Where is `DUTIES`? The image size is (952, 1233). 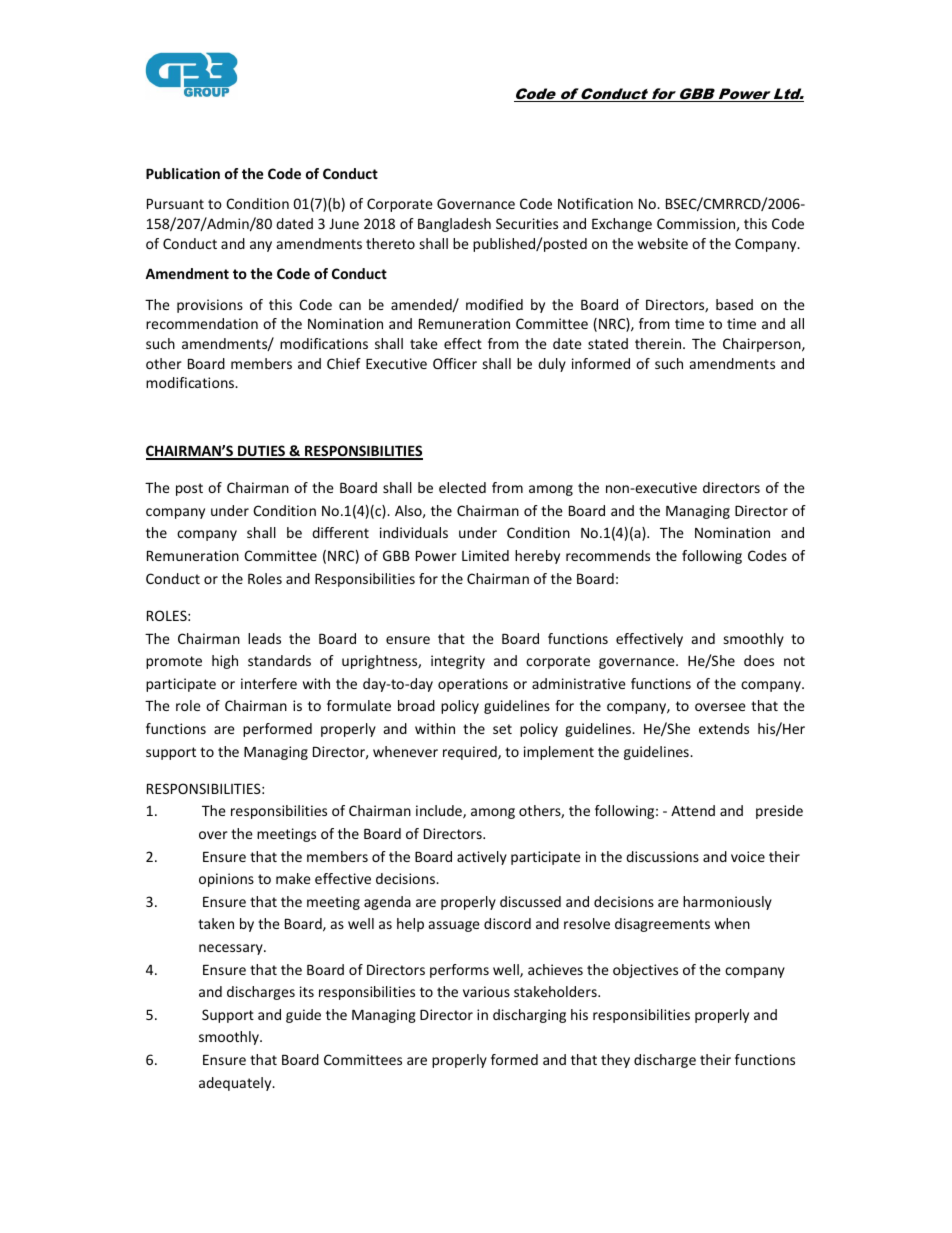 DUTIES is located at coordinates (261, 452).
